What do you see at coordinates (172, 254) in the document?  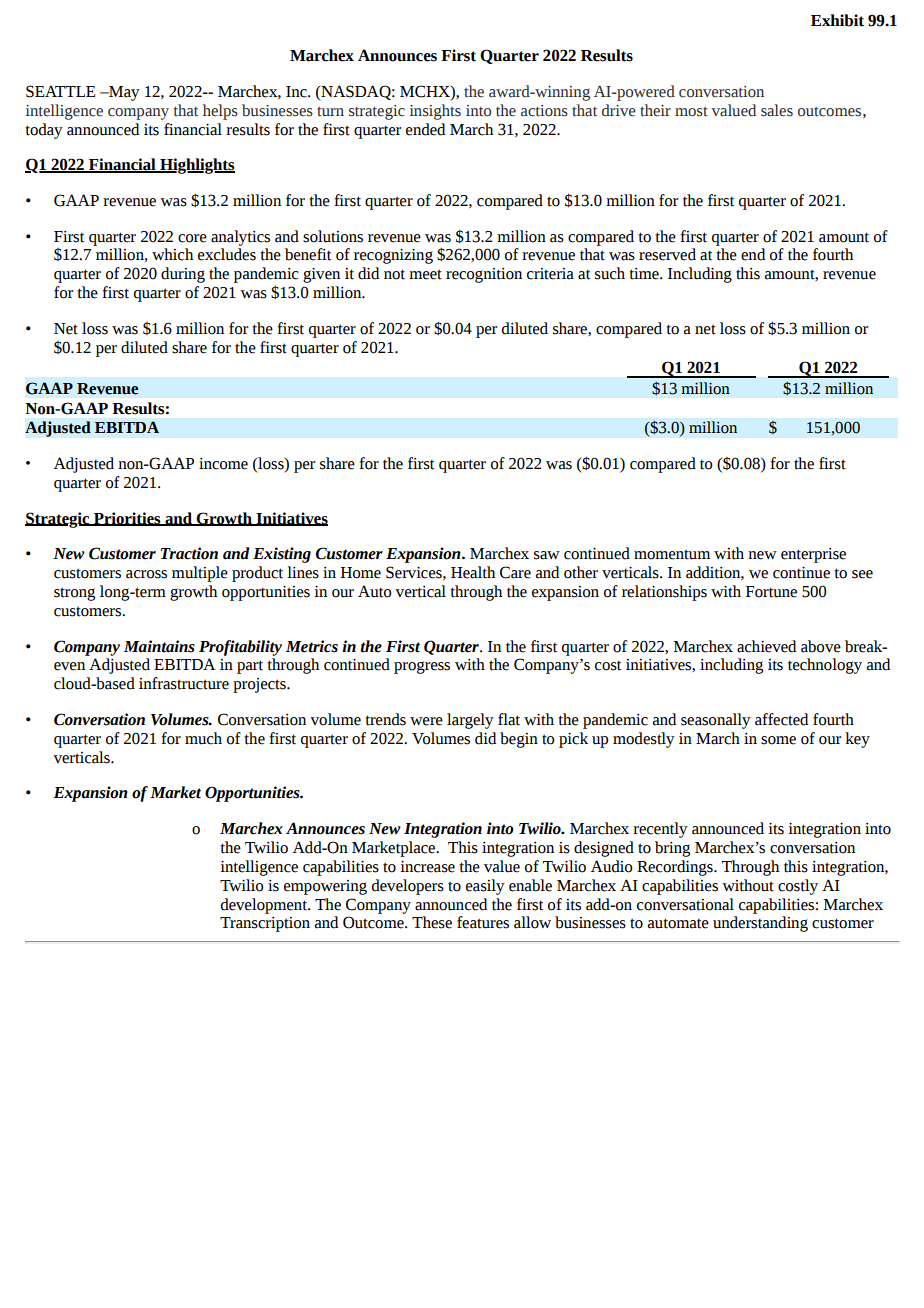 I see `which` at bounding box center [172, 254].
